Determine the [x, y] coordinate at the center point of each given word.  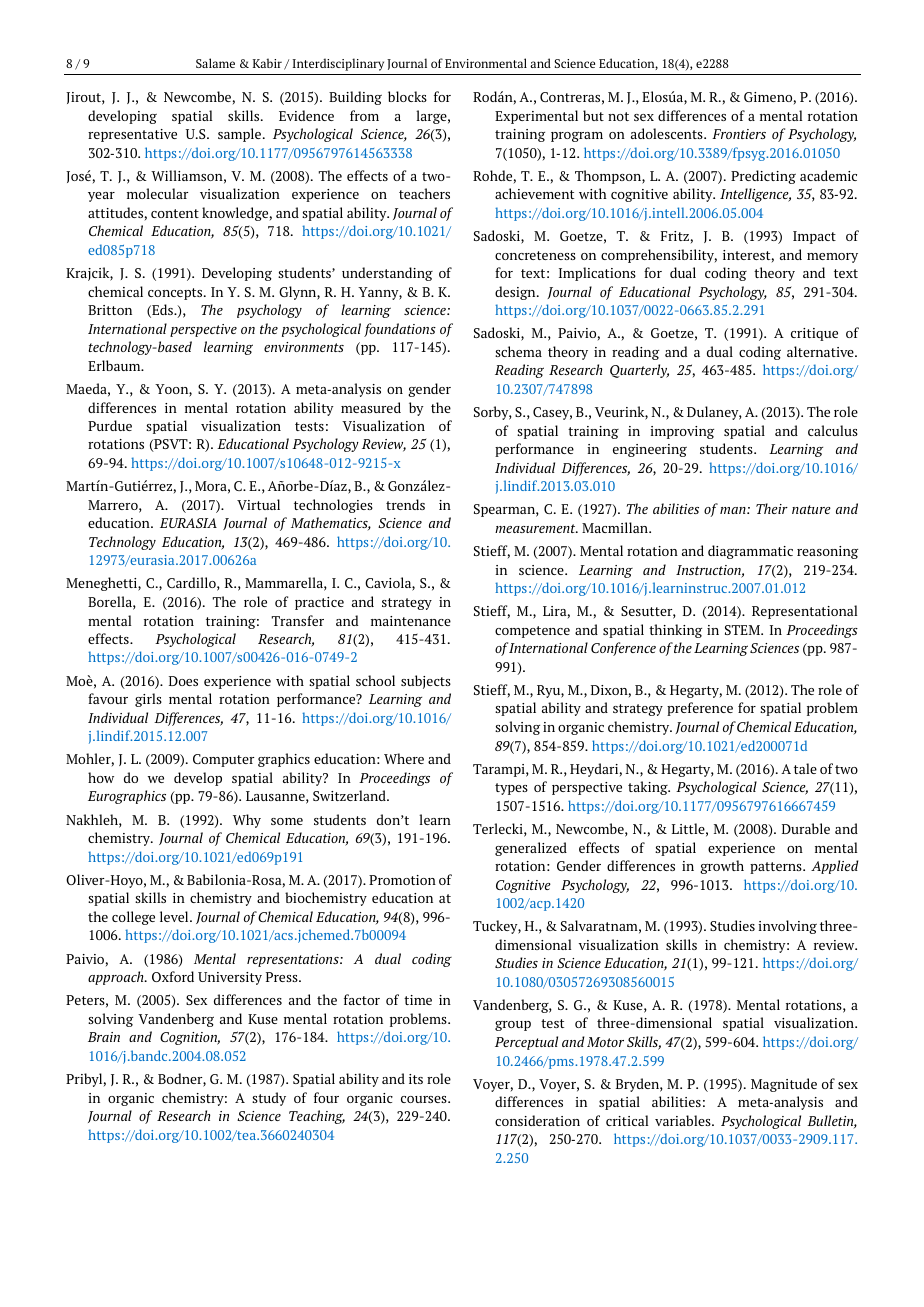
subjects [426, 682]
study [269, 1099]
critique [814, 334]
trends [405, 504]
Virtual [258, 504]
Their [772, 508]
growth [722, 867]
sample [241, 135]
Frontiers [739, 134]
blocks [407, 96]
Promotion [402, 880]
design [516, 293]
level [175, 916]
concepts [176, 294]
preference [700, 709]
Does [183, 681]
